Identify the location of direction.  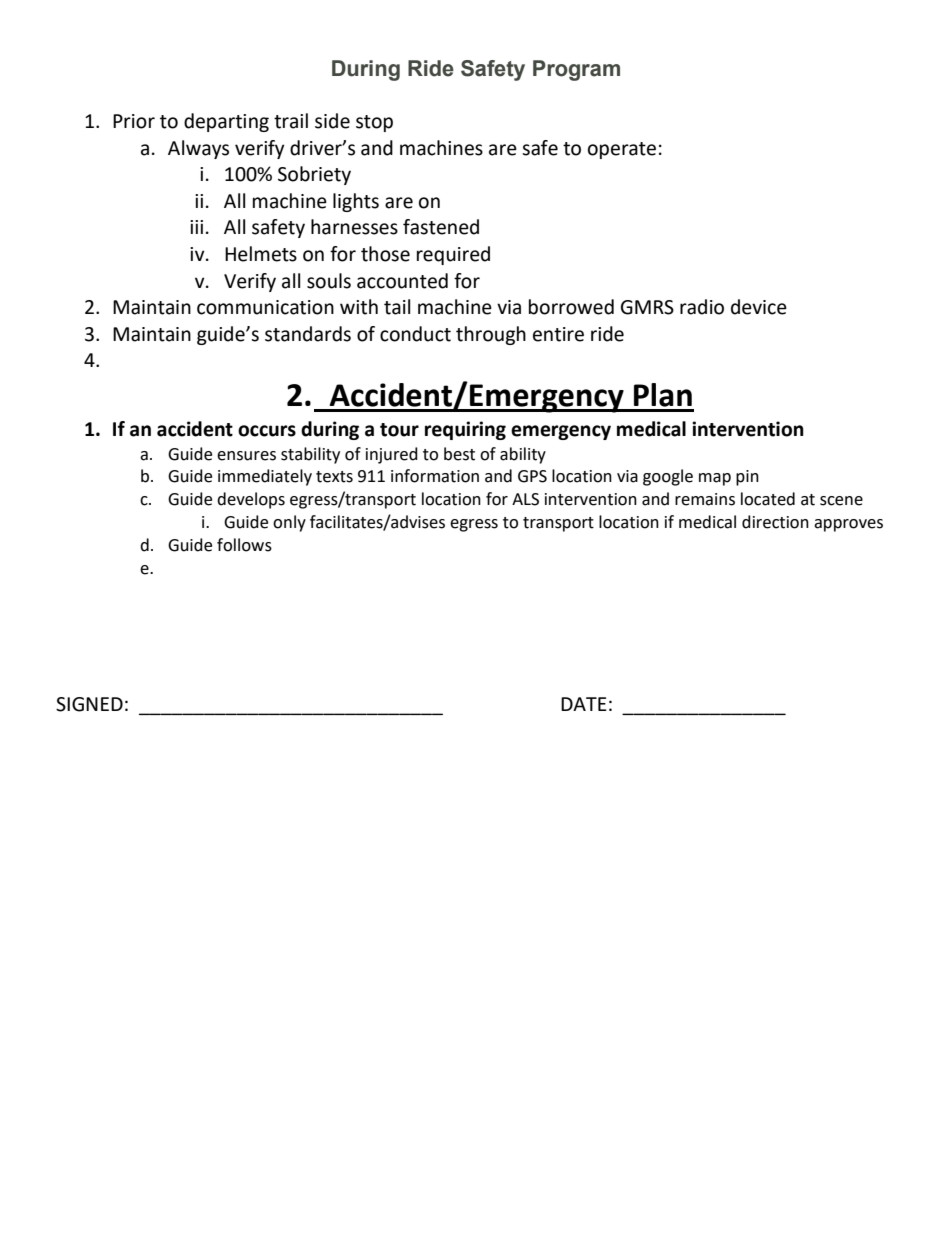
(775, 522).
